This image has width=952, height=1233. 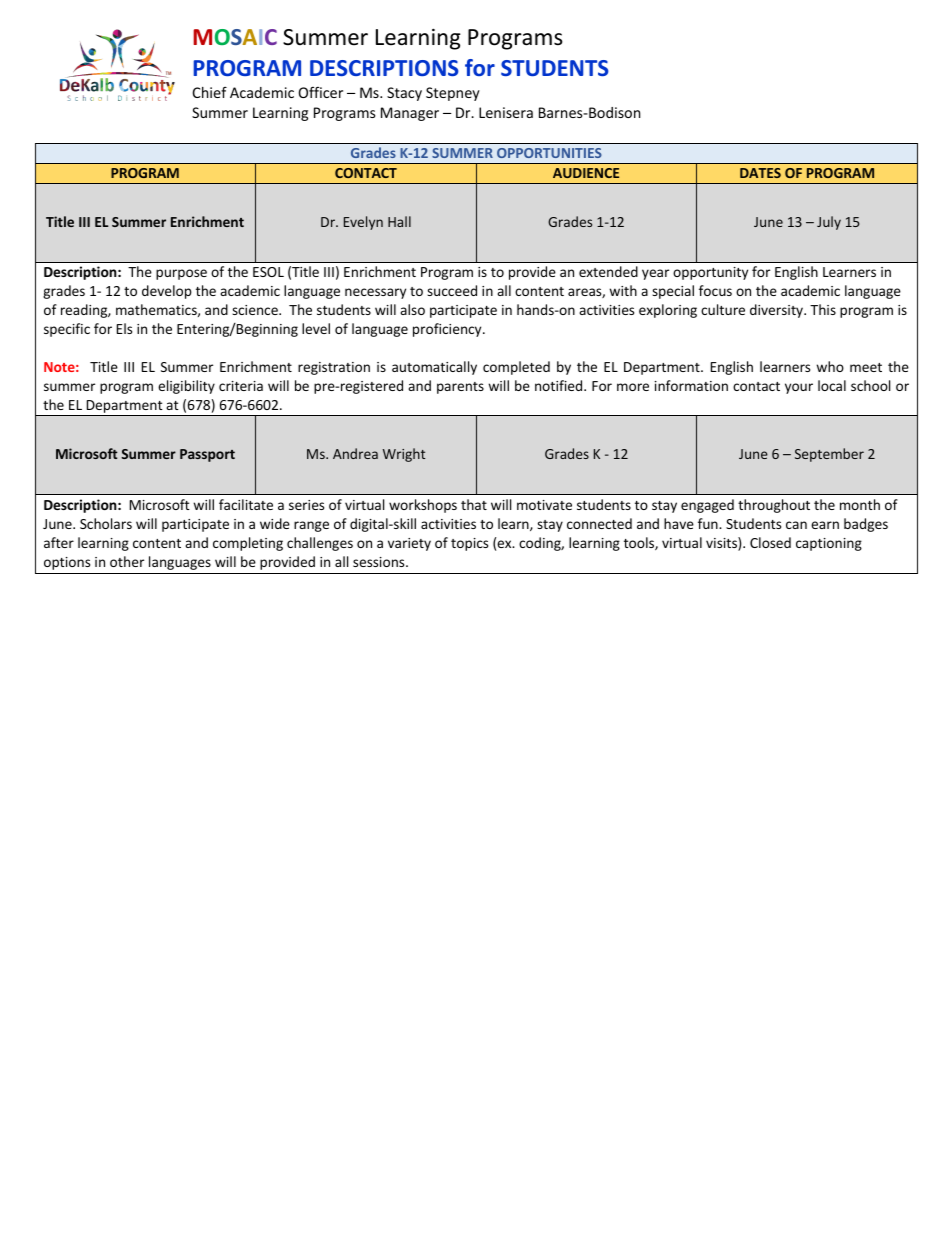 I want to click on Evelyn, so click(x=363, y=223).
